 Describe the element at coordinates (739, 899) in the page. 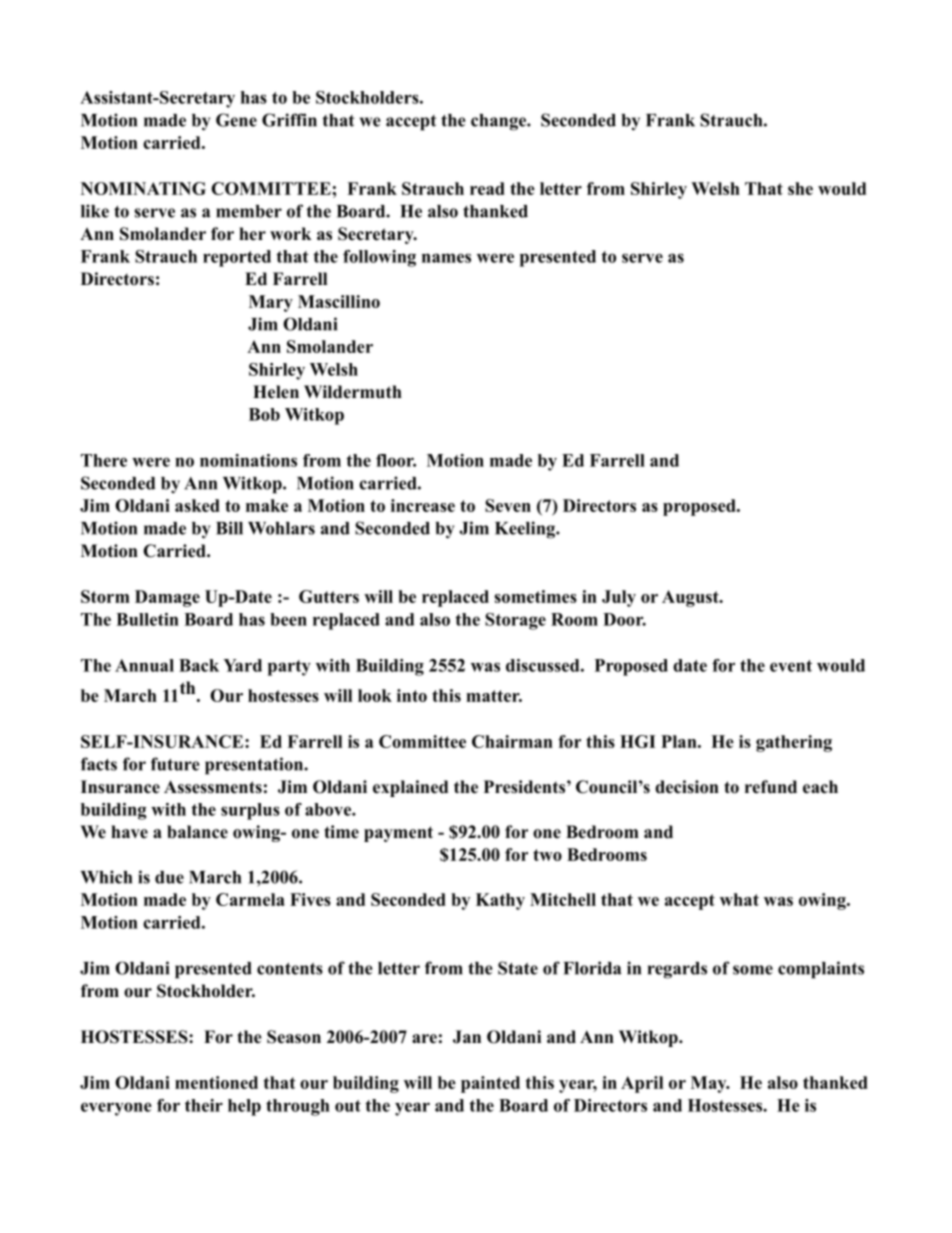

I see `what` at that location.
